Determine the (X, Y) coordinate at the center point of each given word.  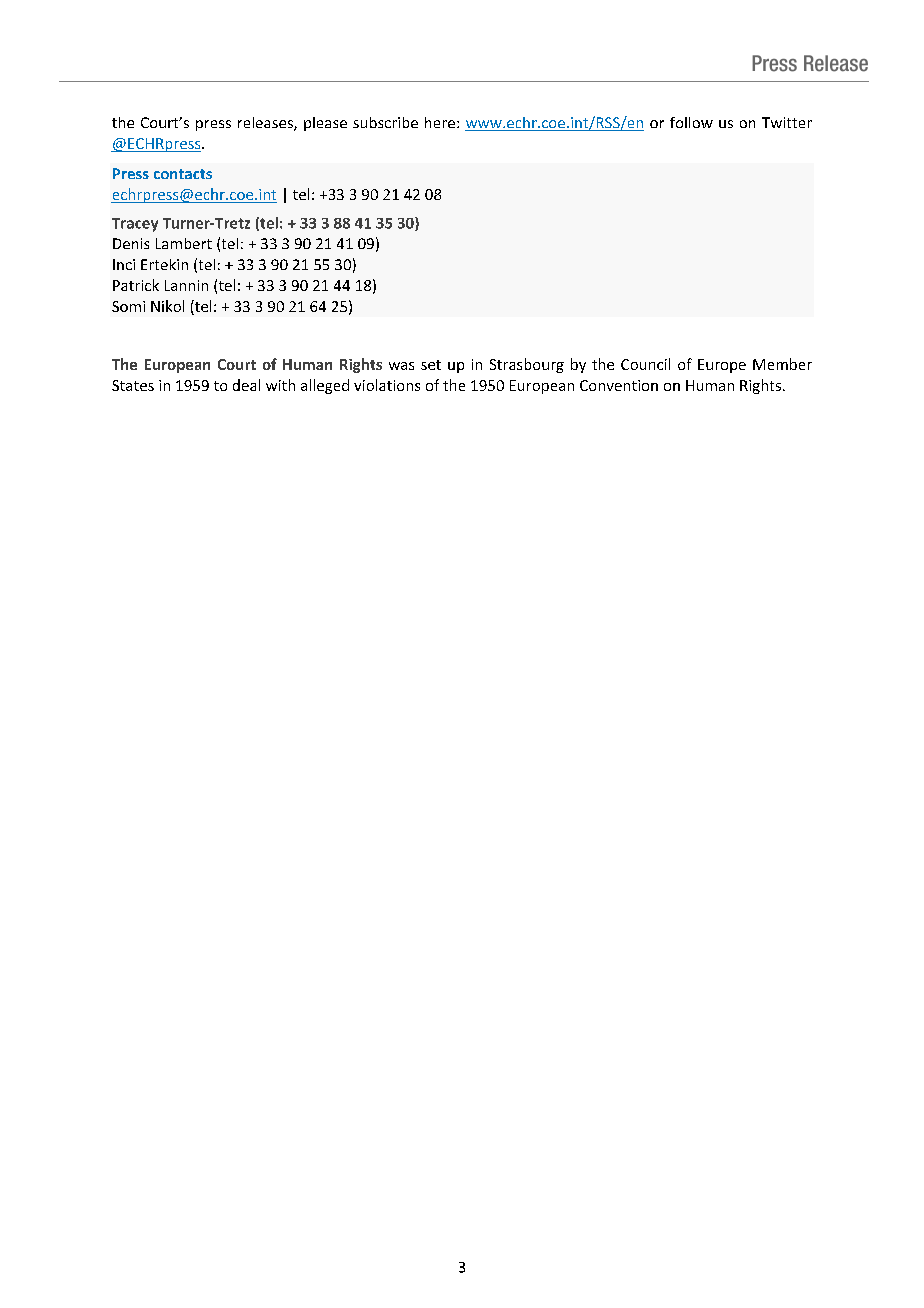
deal (246, 385)
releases (266, 124)
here (440, 122)
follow (691, 122)
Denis (131, 243)
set (431, 365)
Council (645, 364)
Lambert (184, 243)
